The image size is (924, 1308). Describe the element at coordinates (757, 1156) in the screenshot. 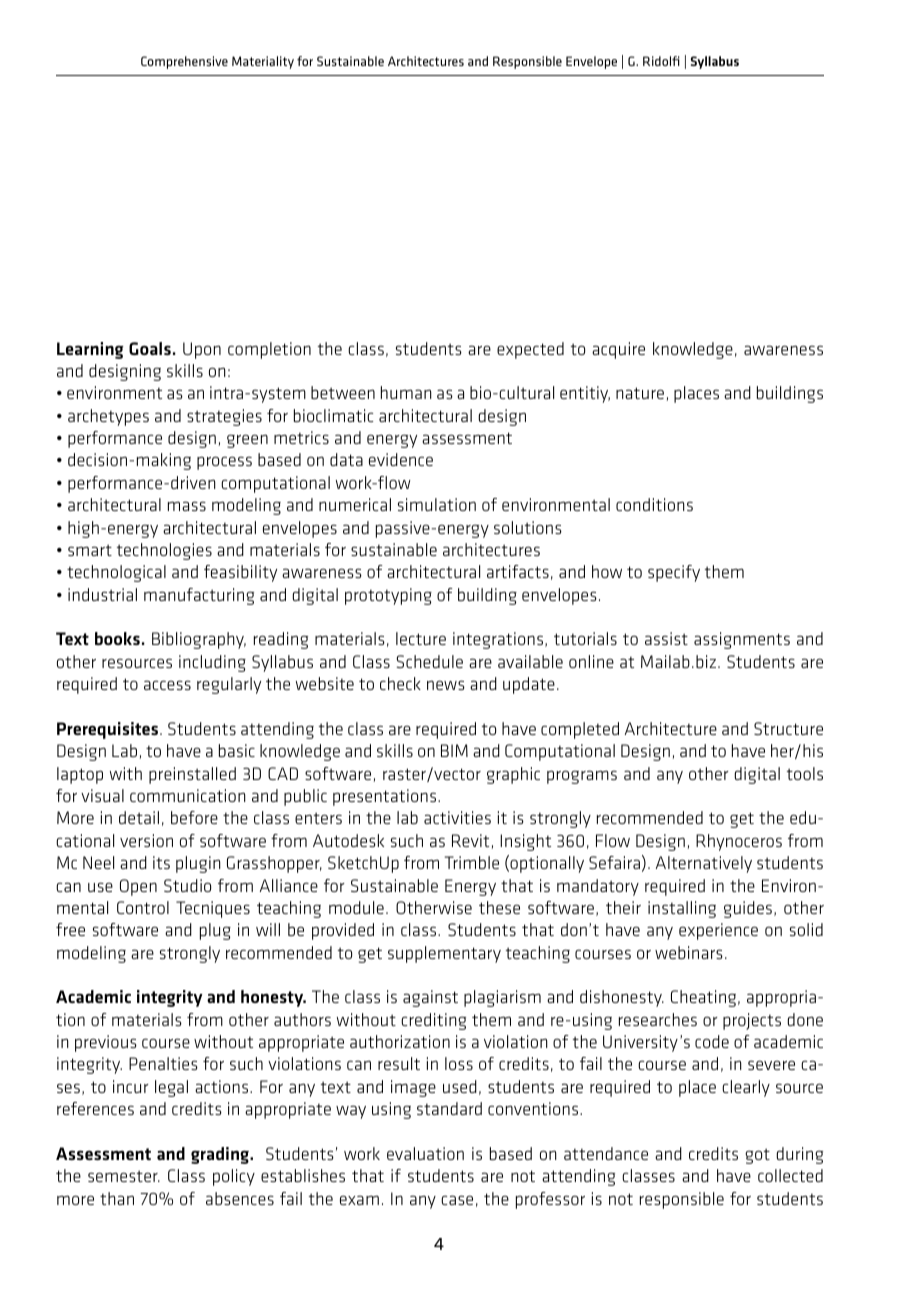

I see `got` at that location.
